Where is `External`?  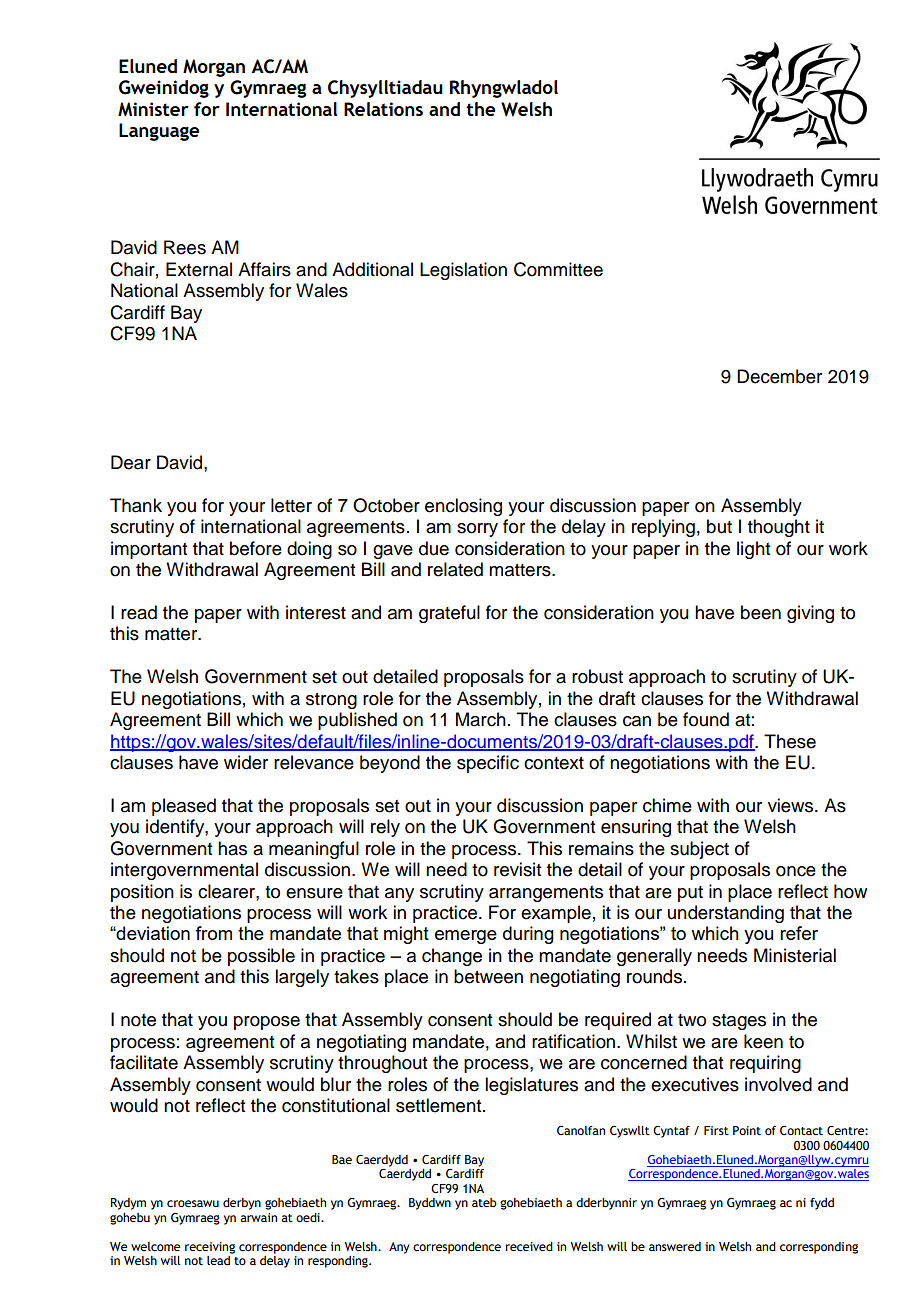 External is located at coordinates (199, 269).
